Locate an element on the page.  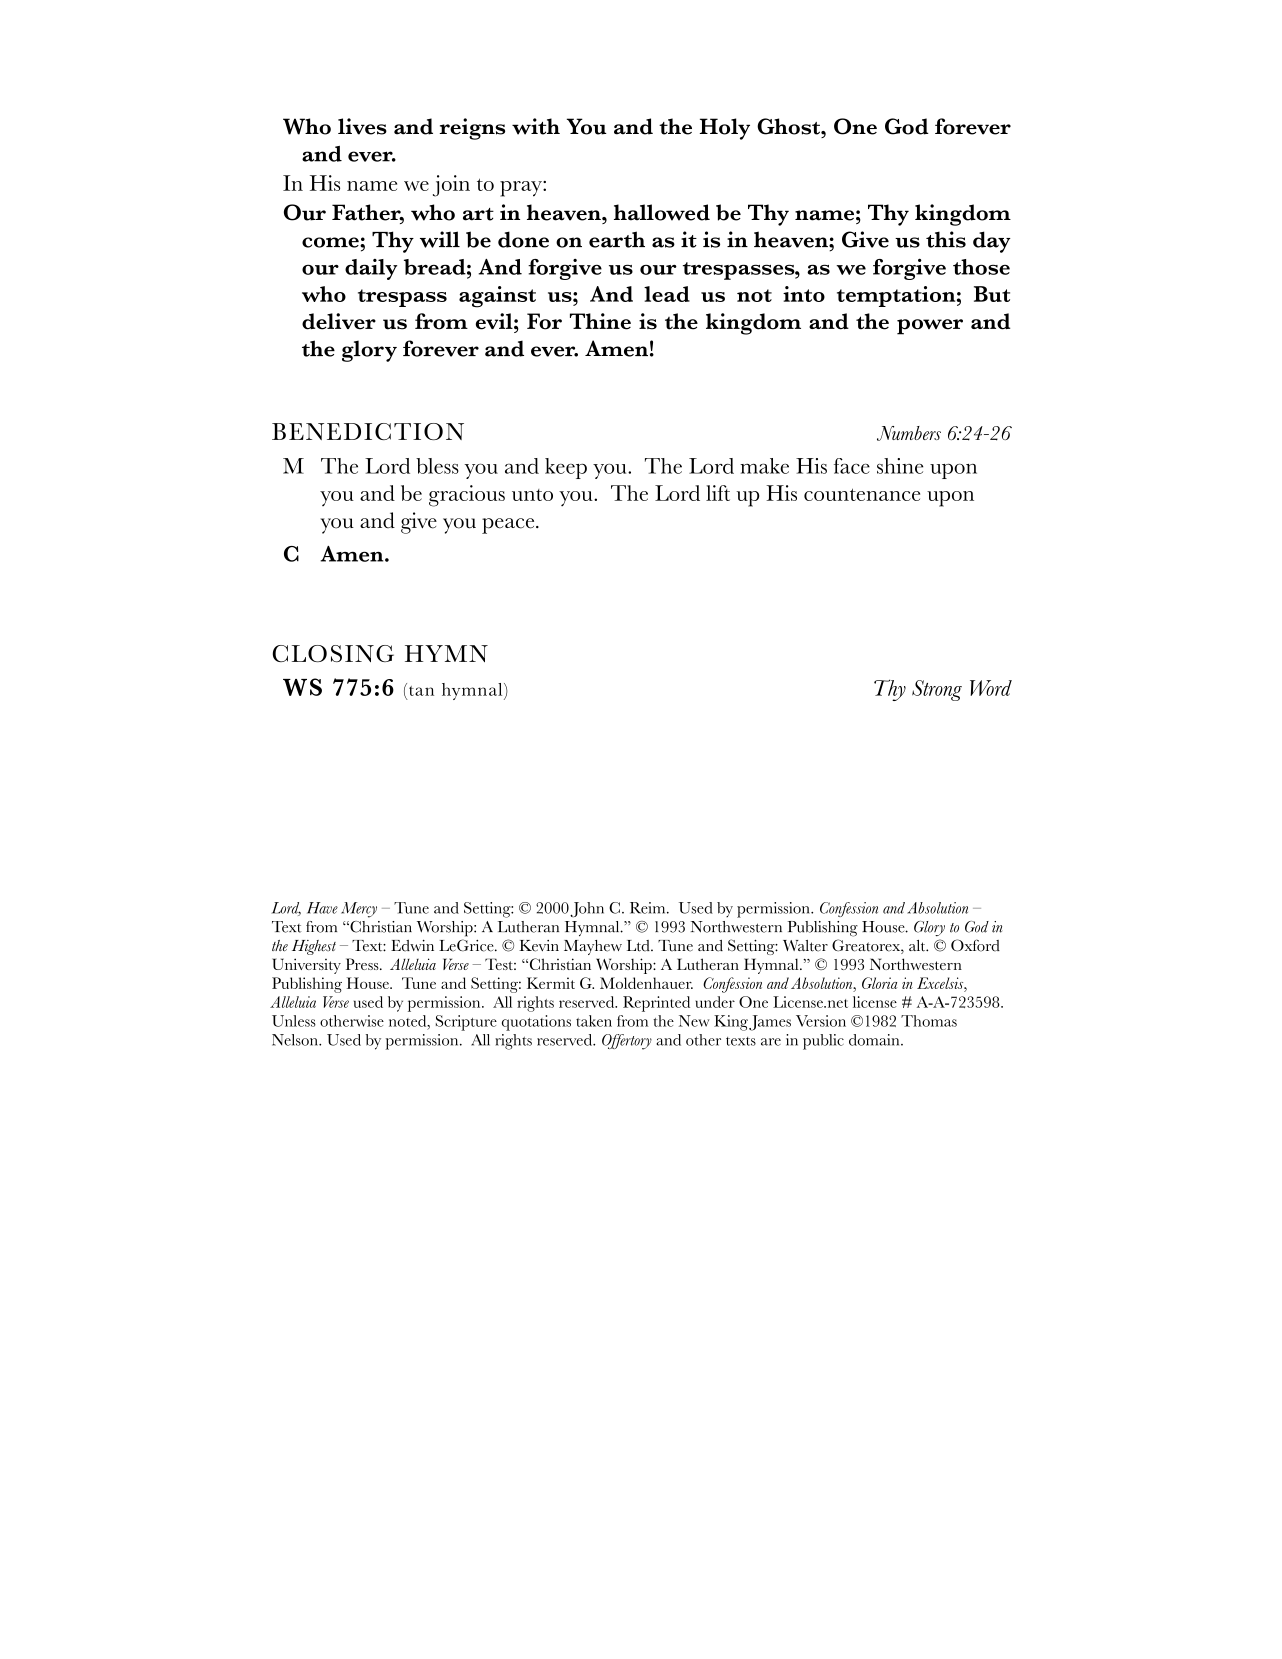
lives is located at coordinates (362, 126).
